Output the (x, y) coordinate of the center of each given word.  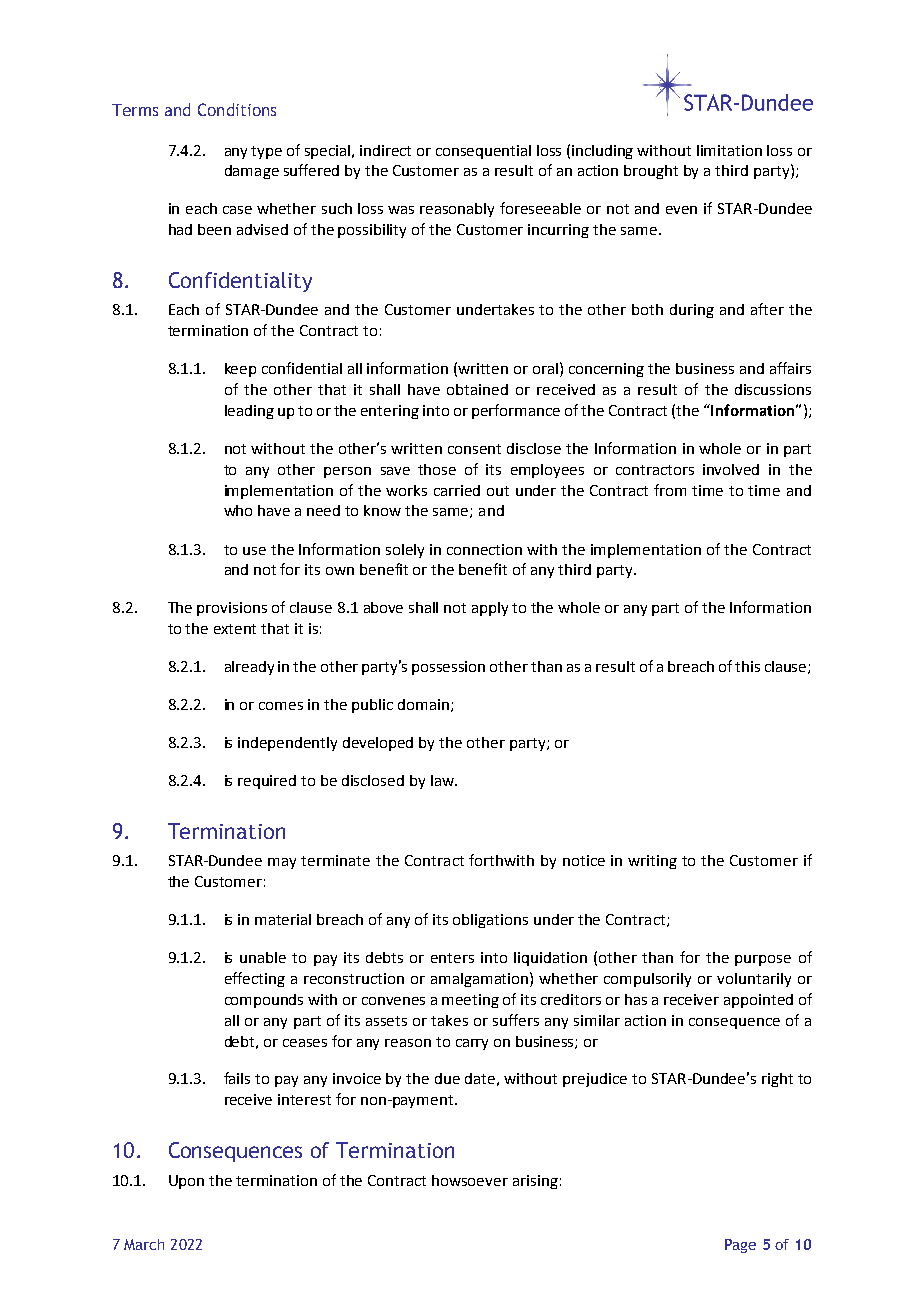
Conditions (237, 109)
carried (457, 490)
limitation (729, 150)
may (282, 863)
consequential (483, 152)
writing (652, 862)
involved (731, 469)
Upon (186, 1182)
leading (249, 412)
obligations (490, 921)
